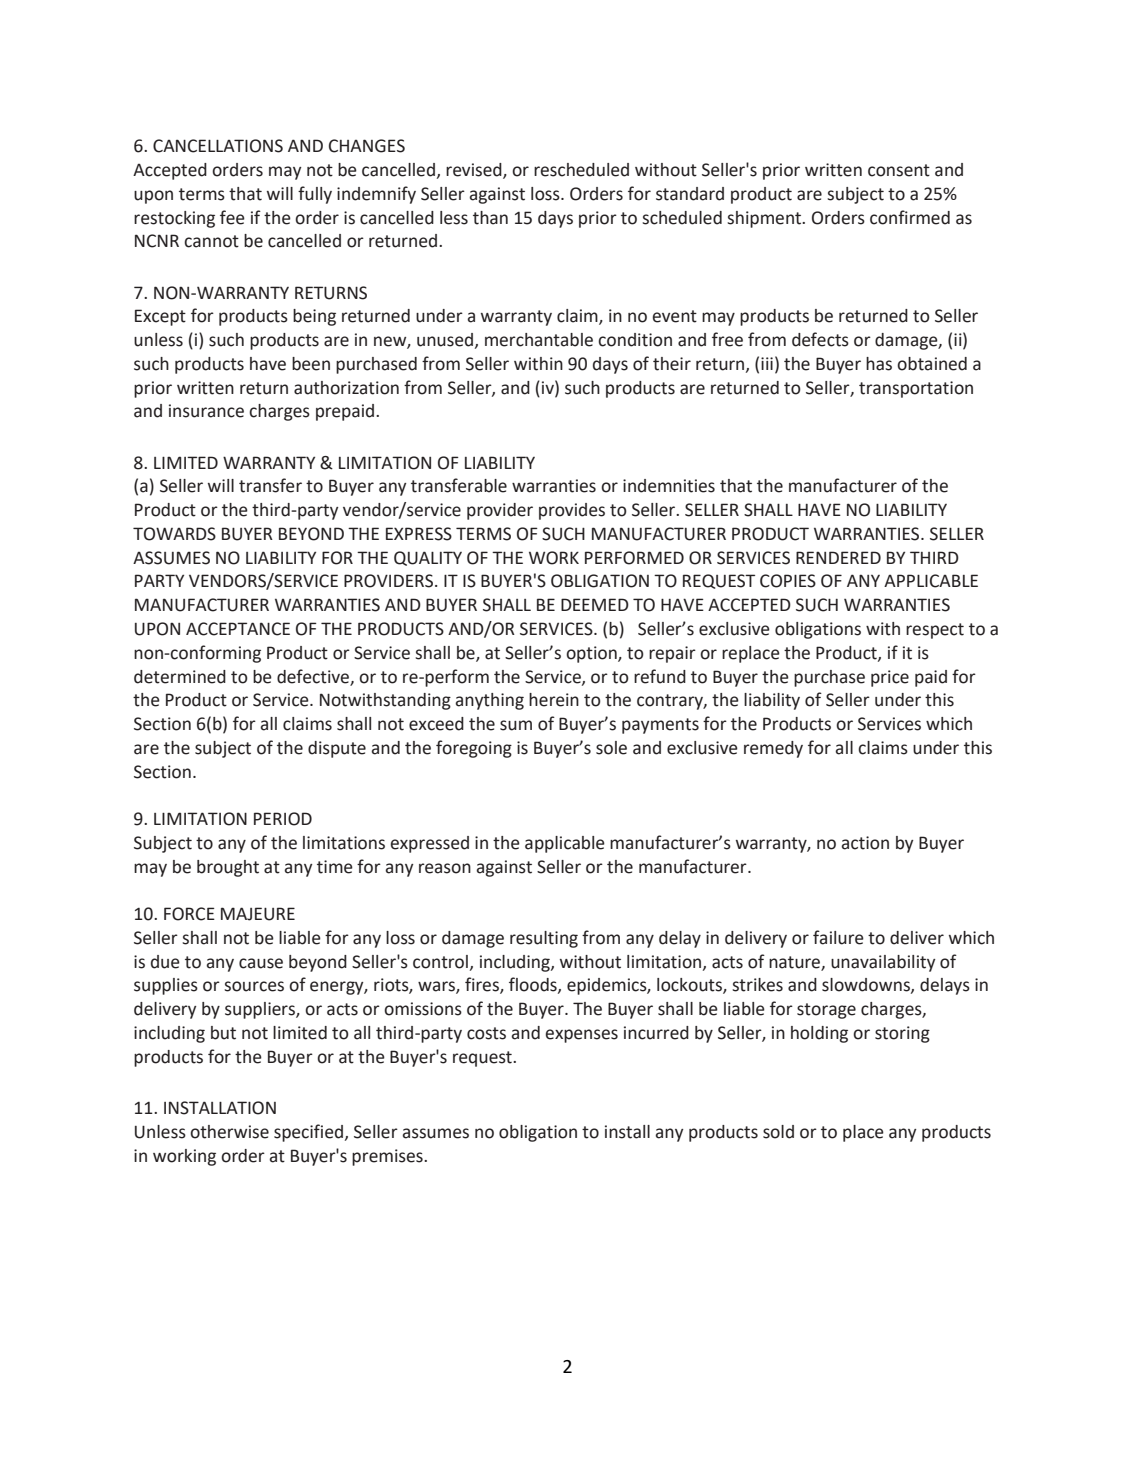  What do you see at coordinates (778, 1132) in the screenshot?
I see `sold` at bounding box center [778, 1132].
